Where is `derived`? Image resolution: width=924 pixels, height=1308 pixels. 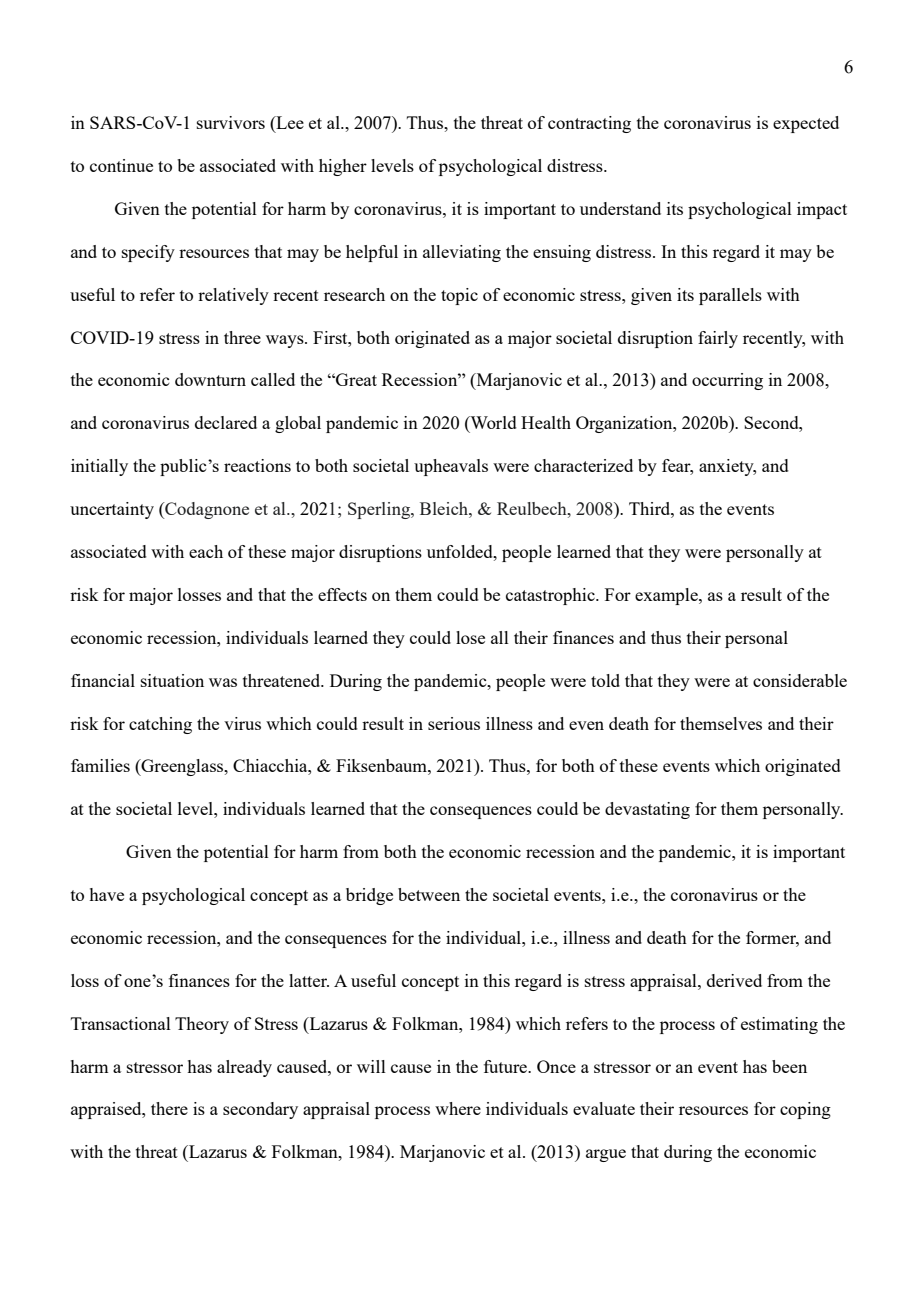 derived is located at coordinates (734, 980).
